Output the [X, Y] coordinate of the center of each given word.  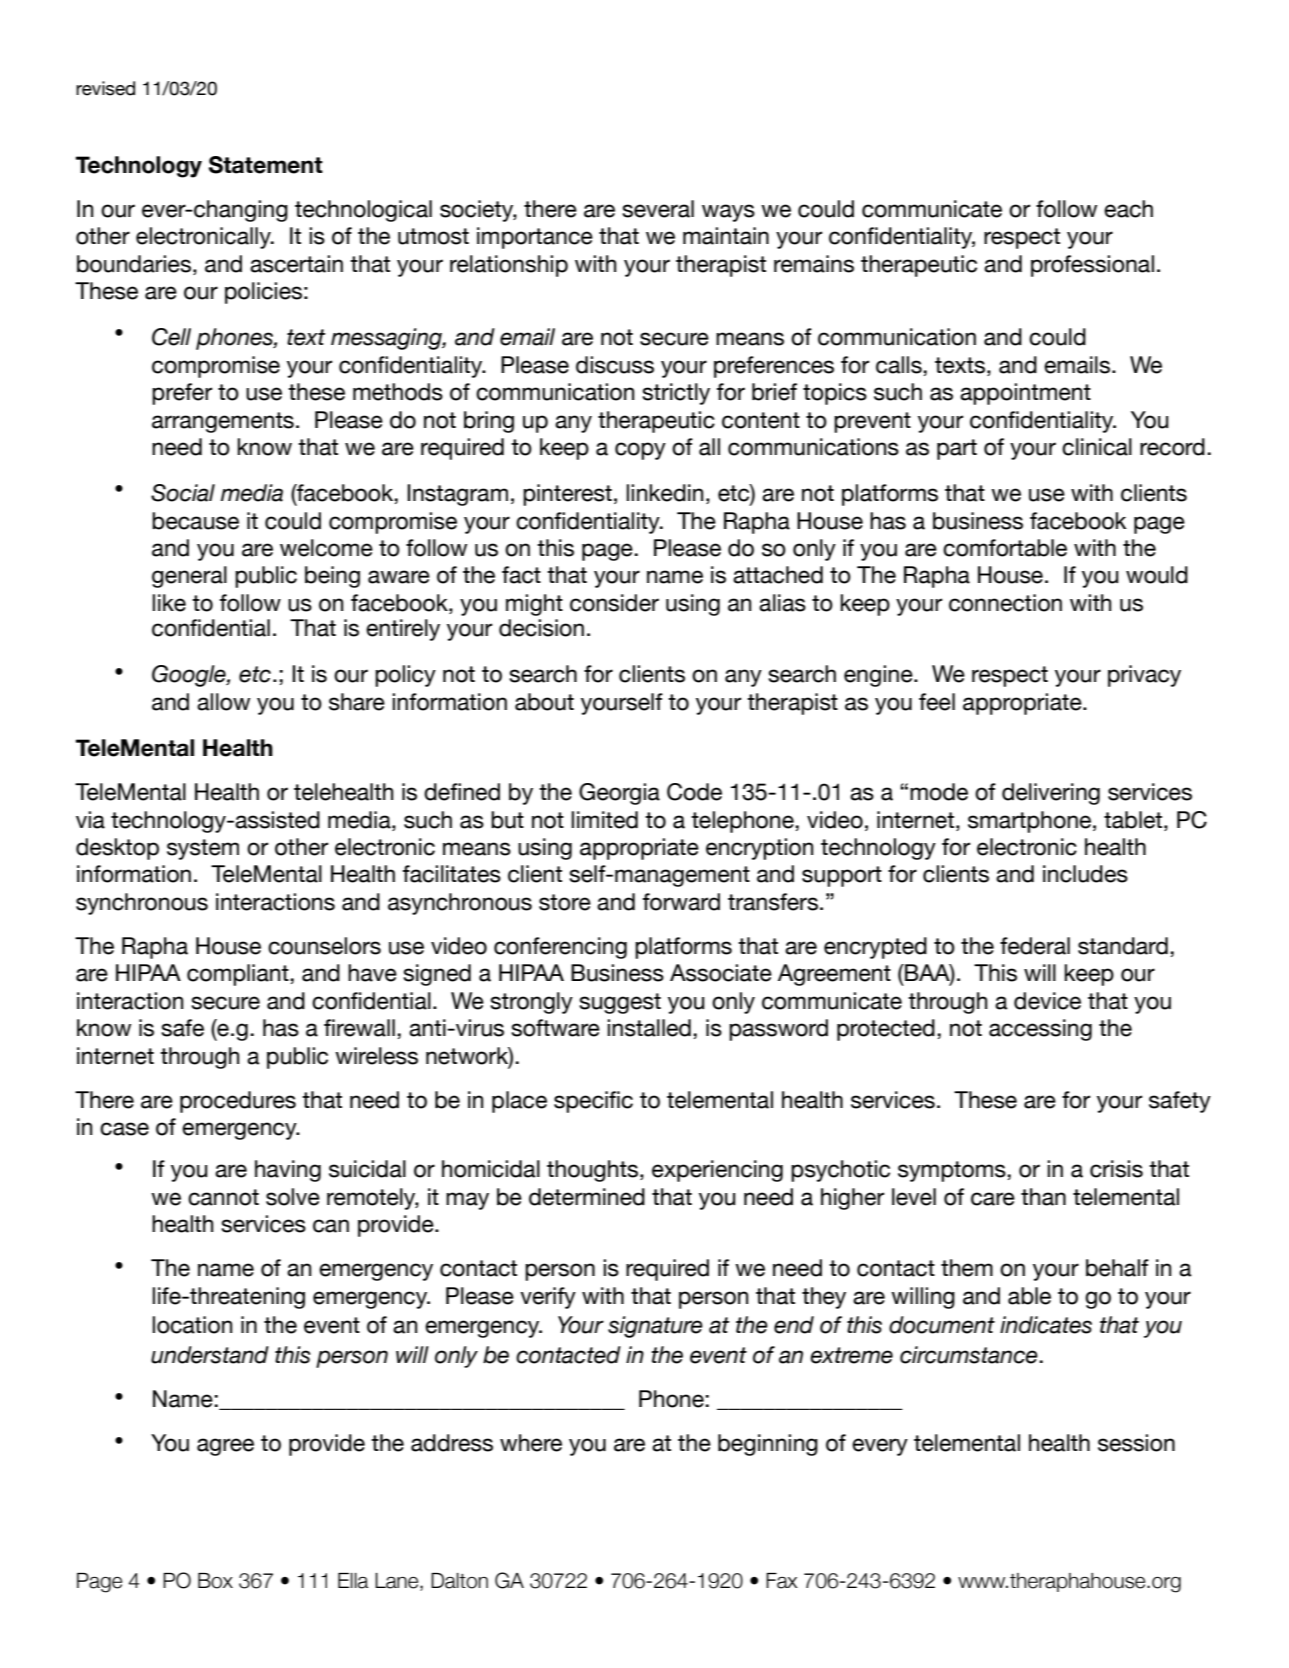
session [1136, 1443]
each [1128, 209]
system [203, 849]
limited [604, 820]
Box [215, 1581]
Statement [266, 165]
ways [728, 213]
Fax [782, 1581]
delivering [1051, 794]
